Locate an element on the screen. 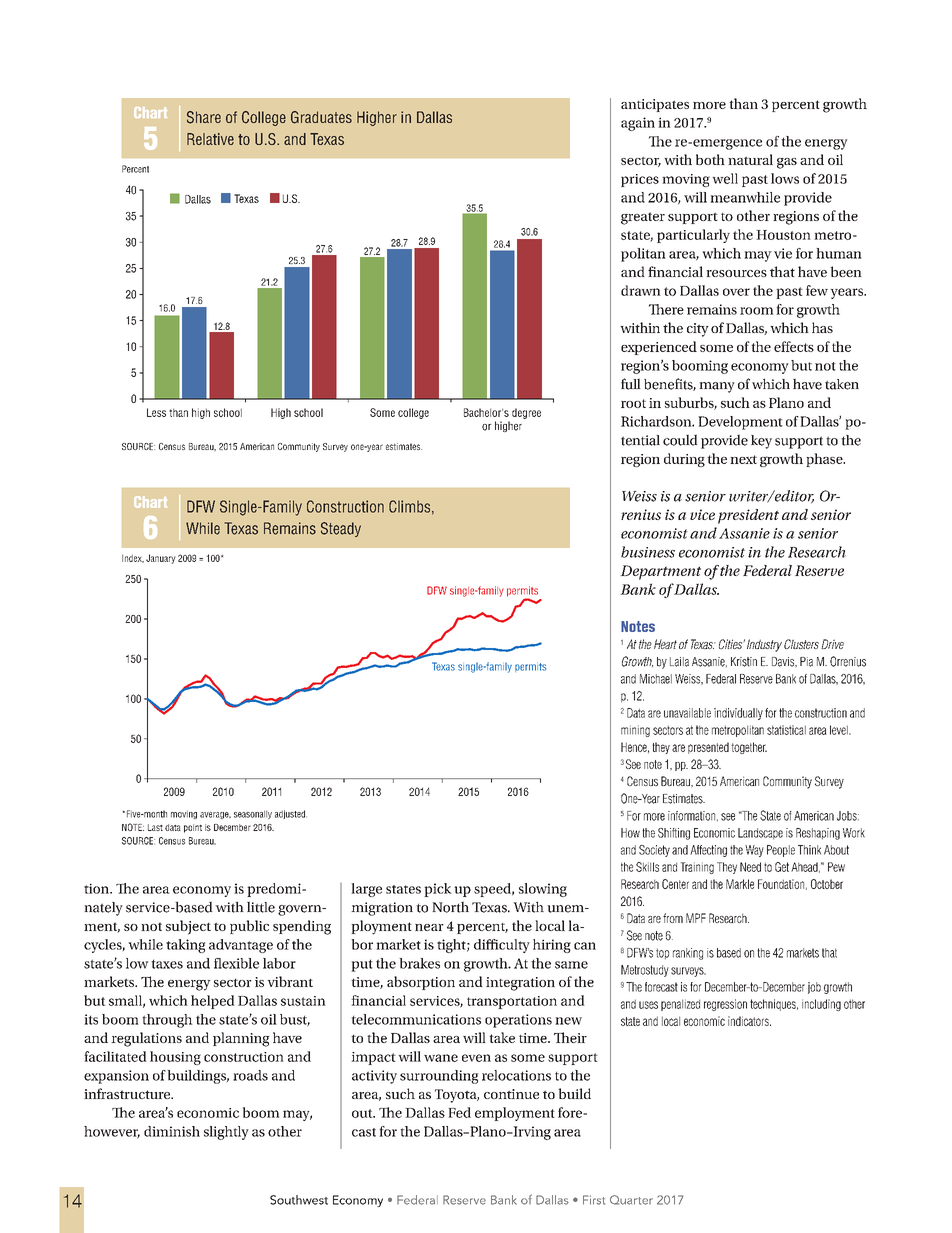 Image resolution: width=952 pixels, height=1233 pixels. point is located at coordinates (193, 828).
